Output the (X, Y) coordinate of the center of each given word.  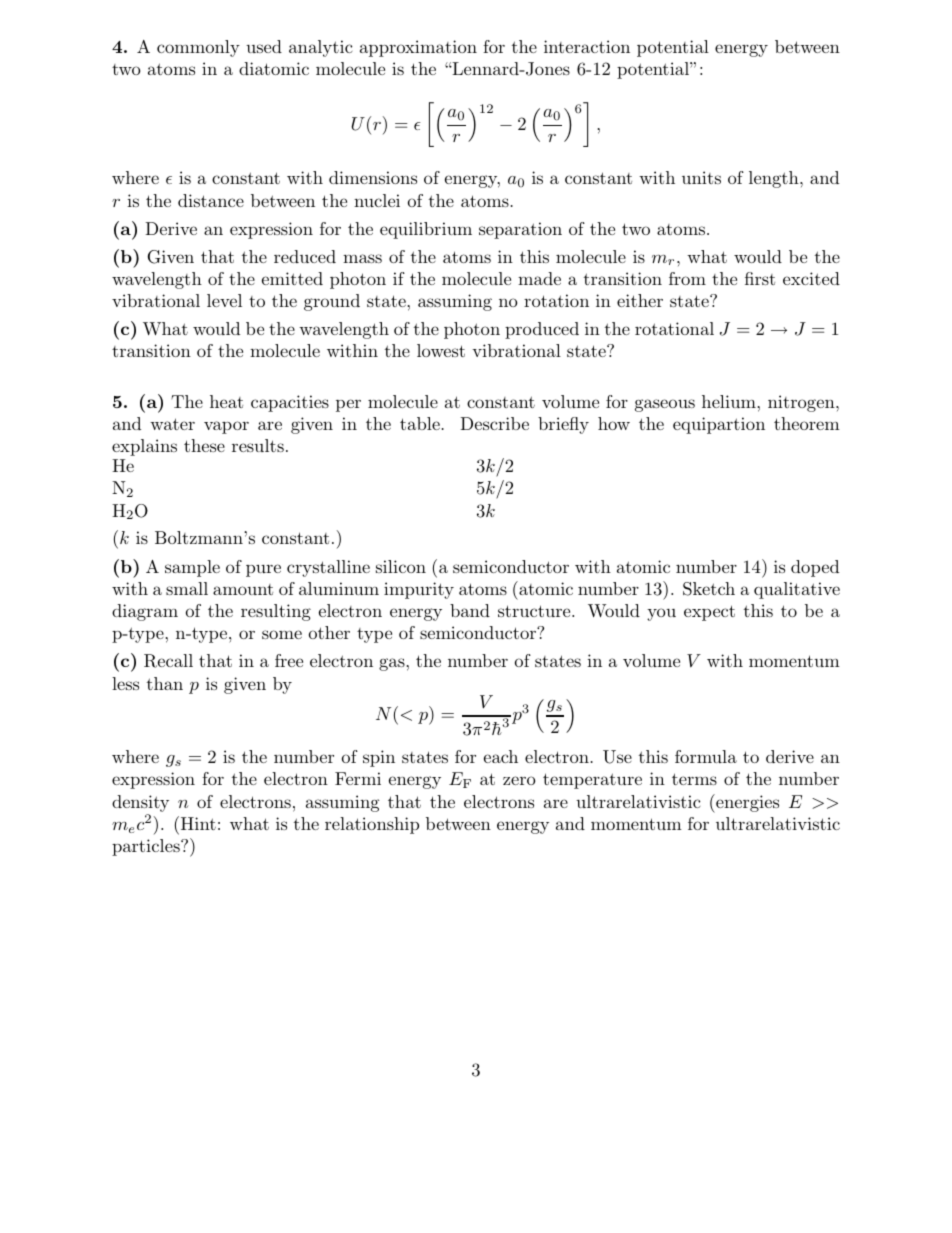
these (204, 445)
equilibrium (426, 230)
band (470, 610)
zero (519, 780)
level (224, 300)
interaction (587, 46)
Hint (197, 823)
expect (709, 613)
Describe (494, 423)
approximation (418, 48)
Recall (168, 661)
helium (730, 401)
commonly (198, 48)
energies (746, 803)
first (760, 278)
